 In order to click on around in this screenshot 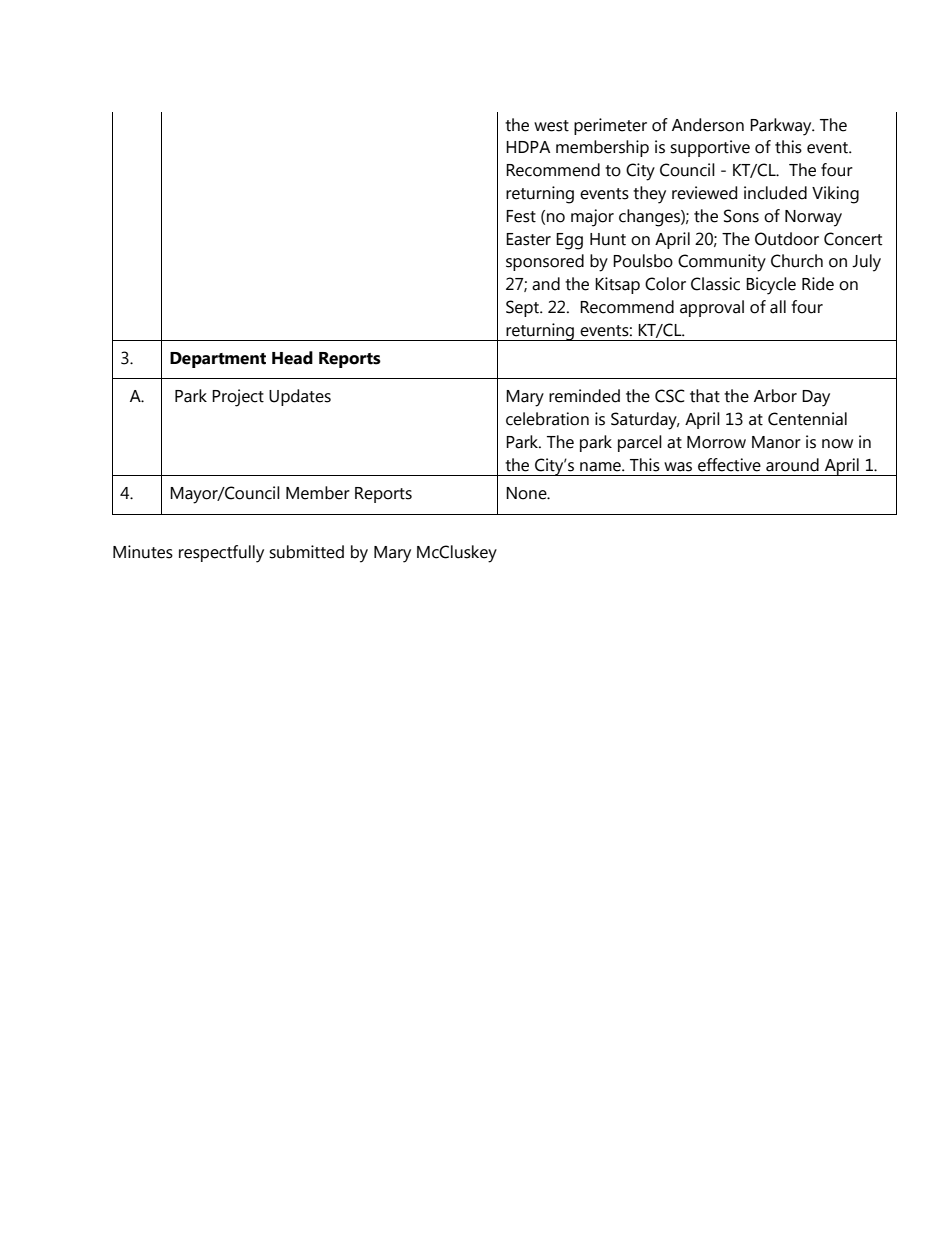, I will do `click(792, 465)`.
